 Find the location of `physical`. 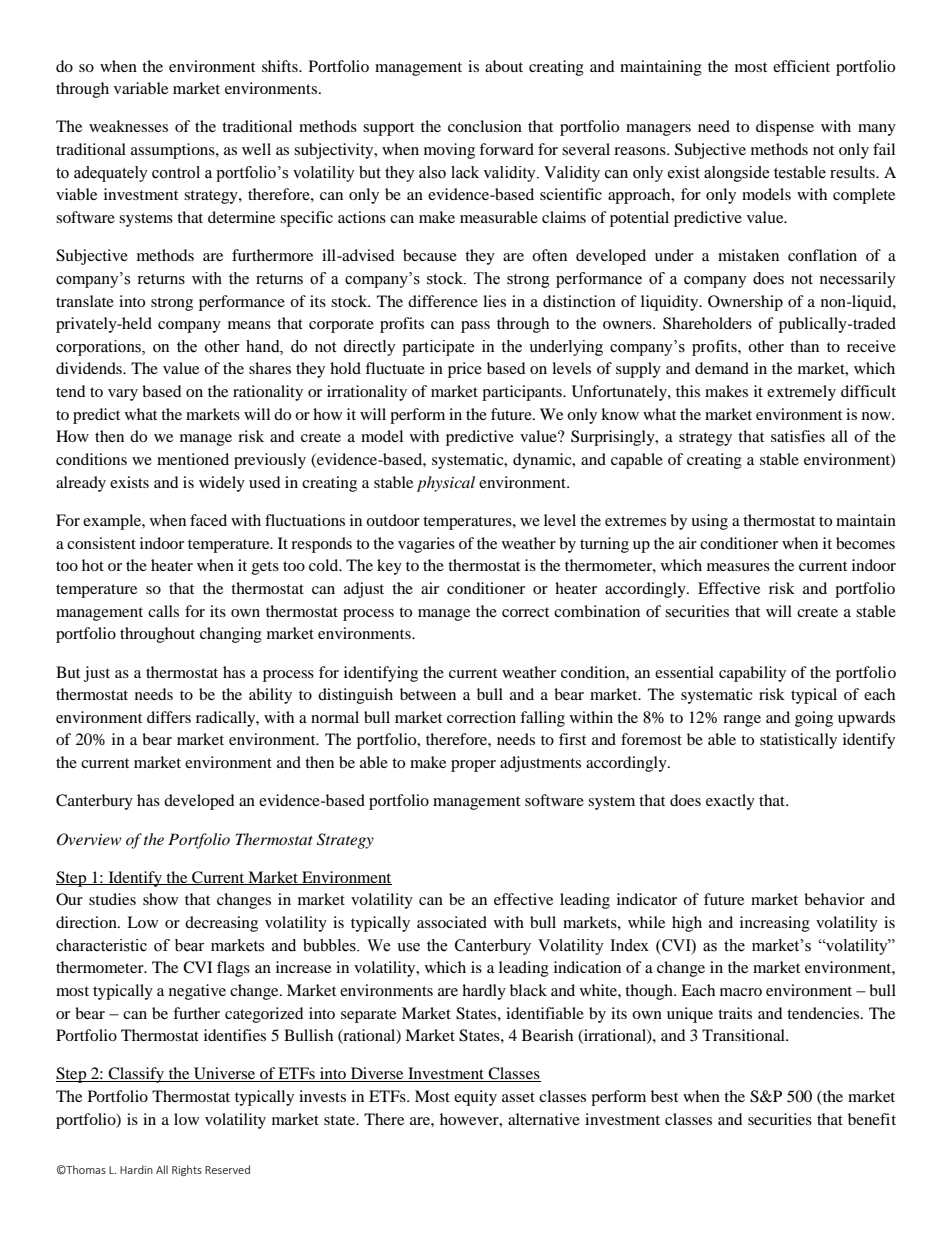

physical is located at coordinates (446, 484).
